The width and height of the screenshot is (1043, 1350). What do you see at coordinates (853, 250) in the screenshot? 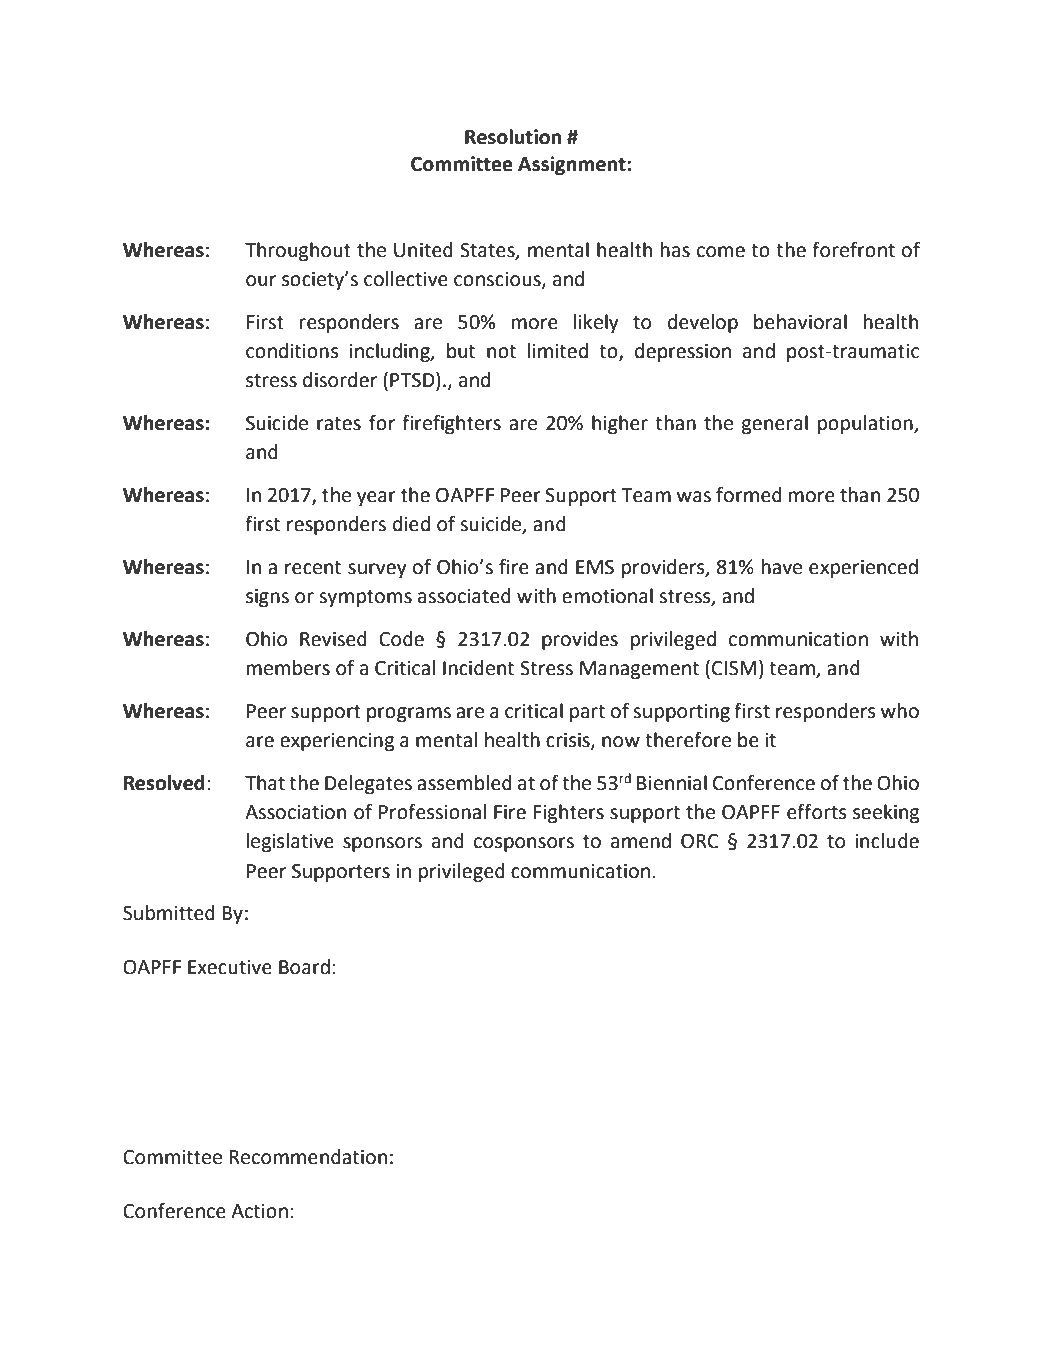
I see `forefront` at bounding box center [853, 250].
